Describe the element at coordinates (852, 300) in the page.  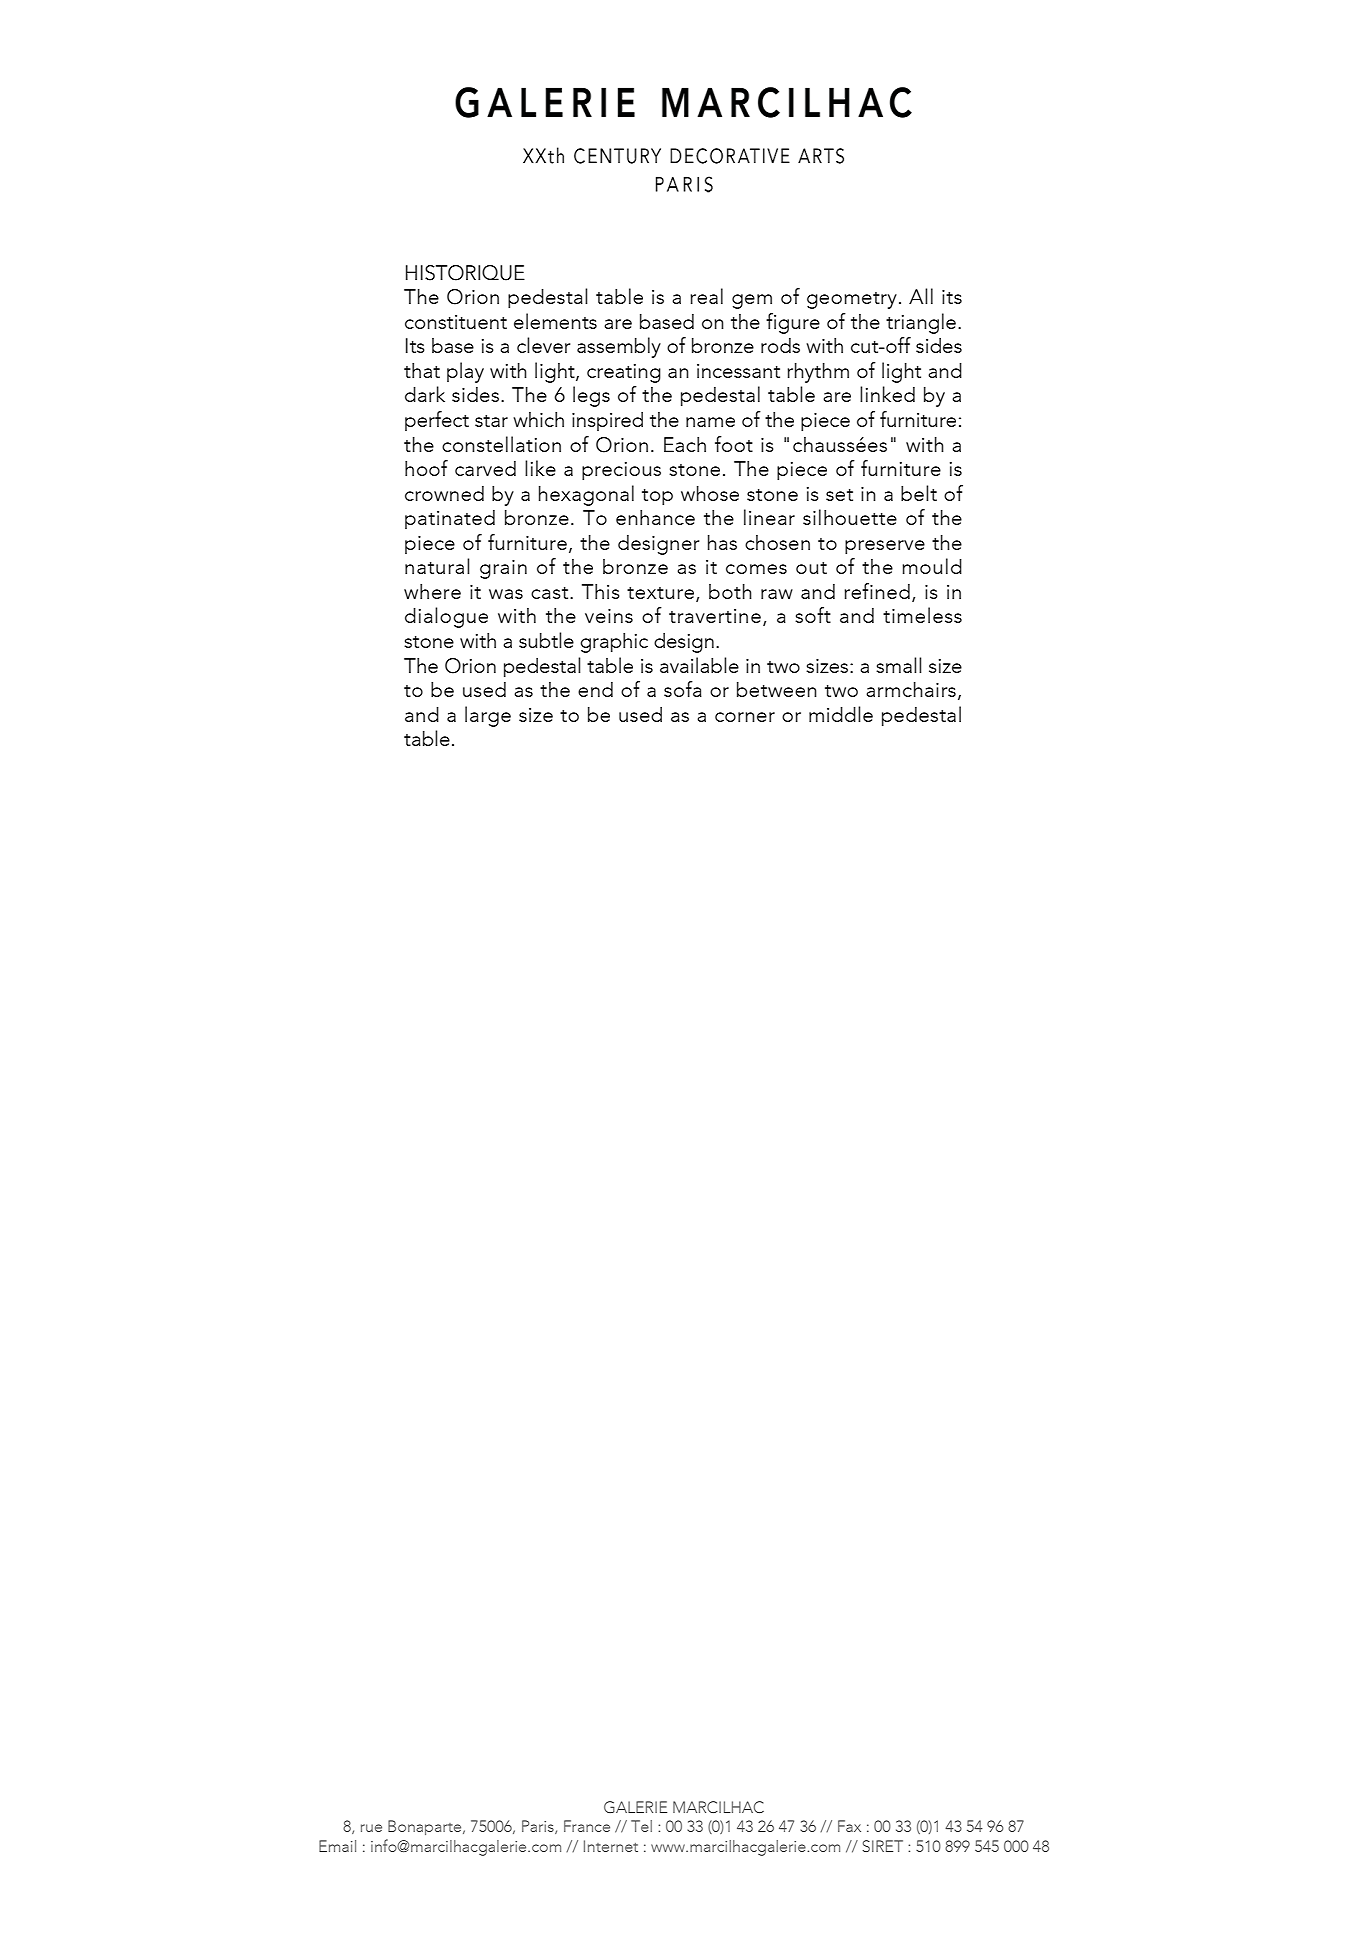
I see `geometry` at that location.
